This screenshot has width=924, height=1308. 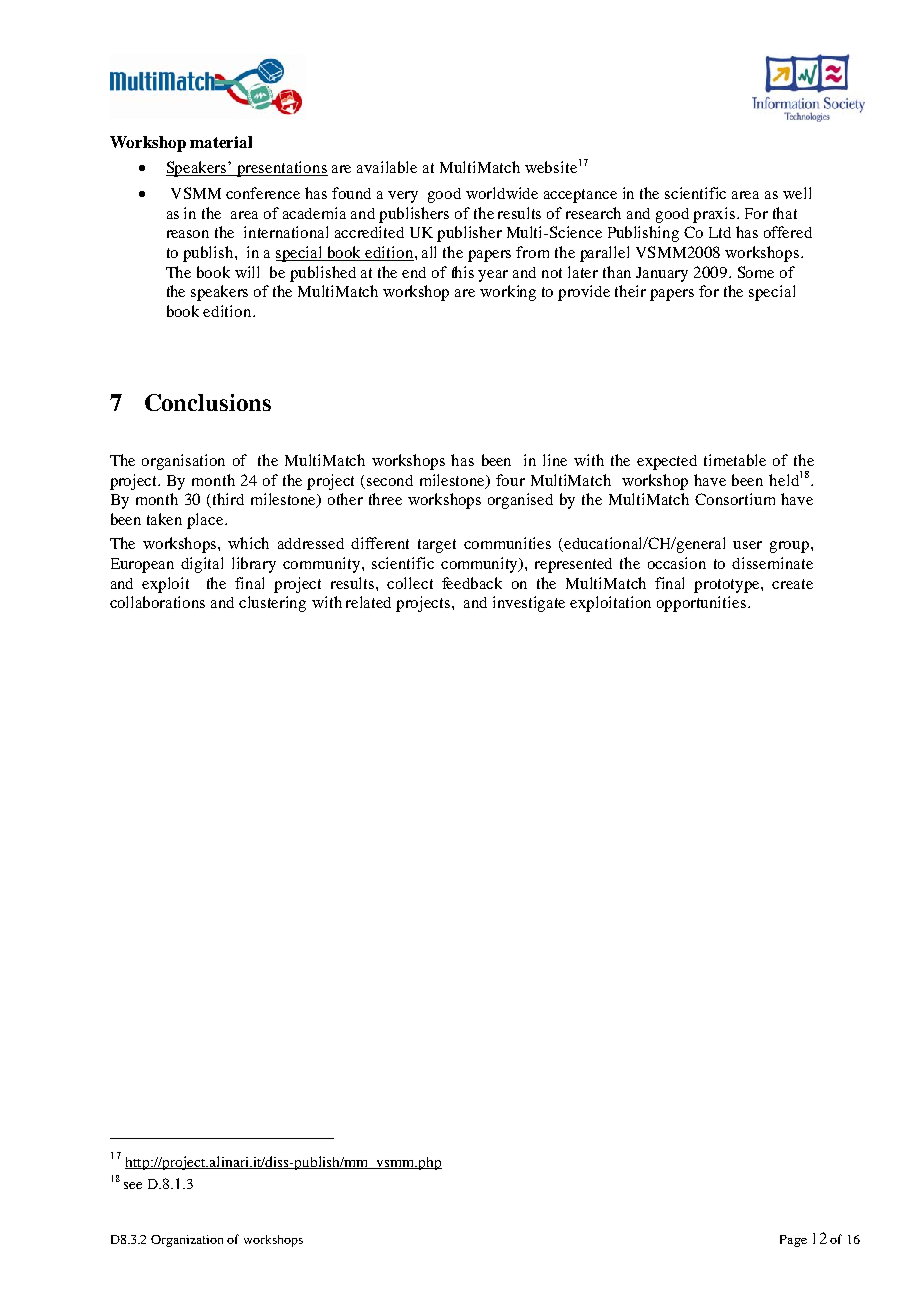 I want to click on opportunities, so click(x=703, y=604).
